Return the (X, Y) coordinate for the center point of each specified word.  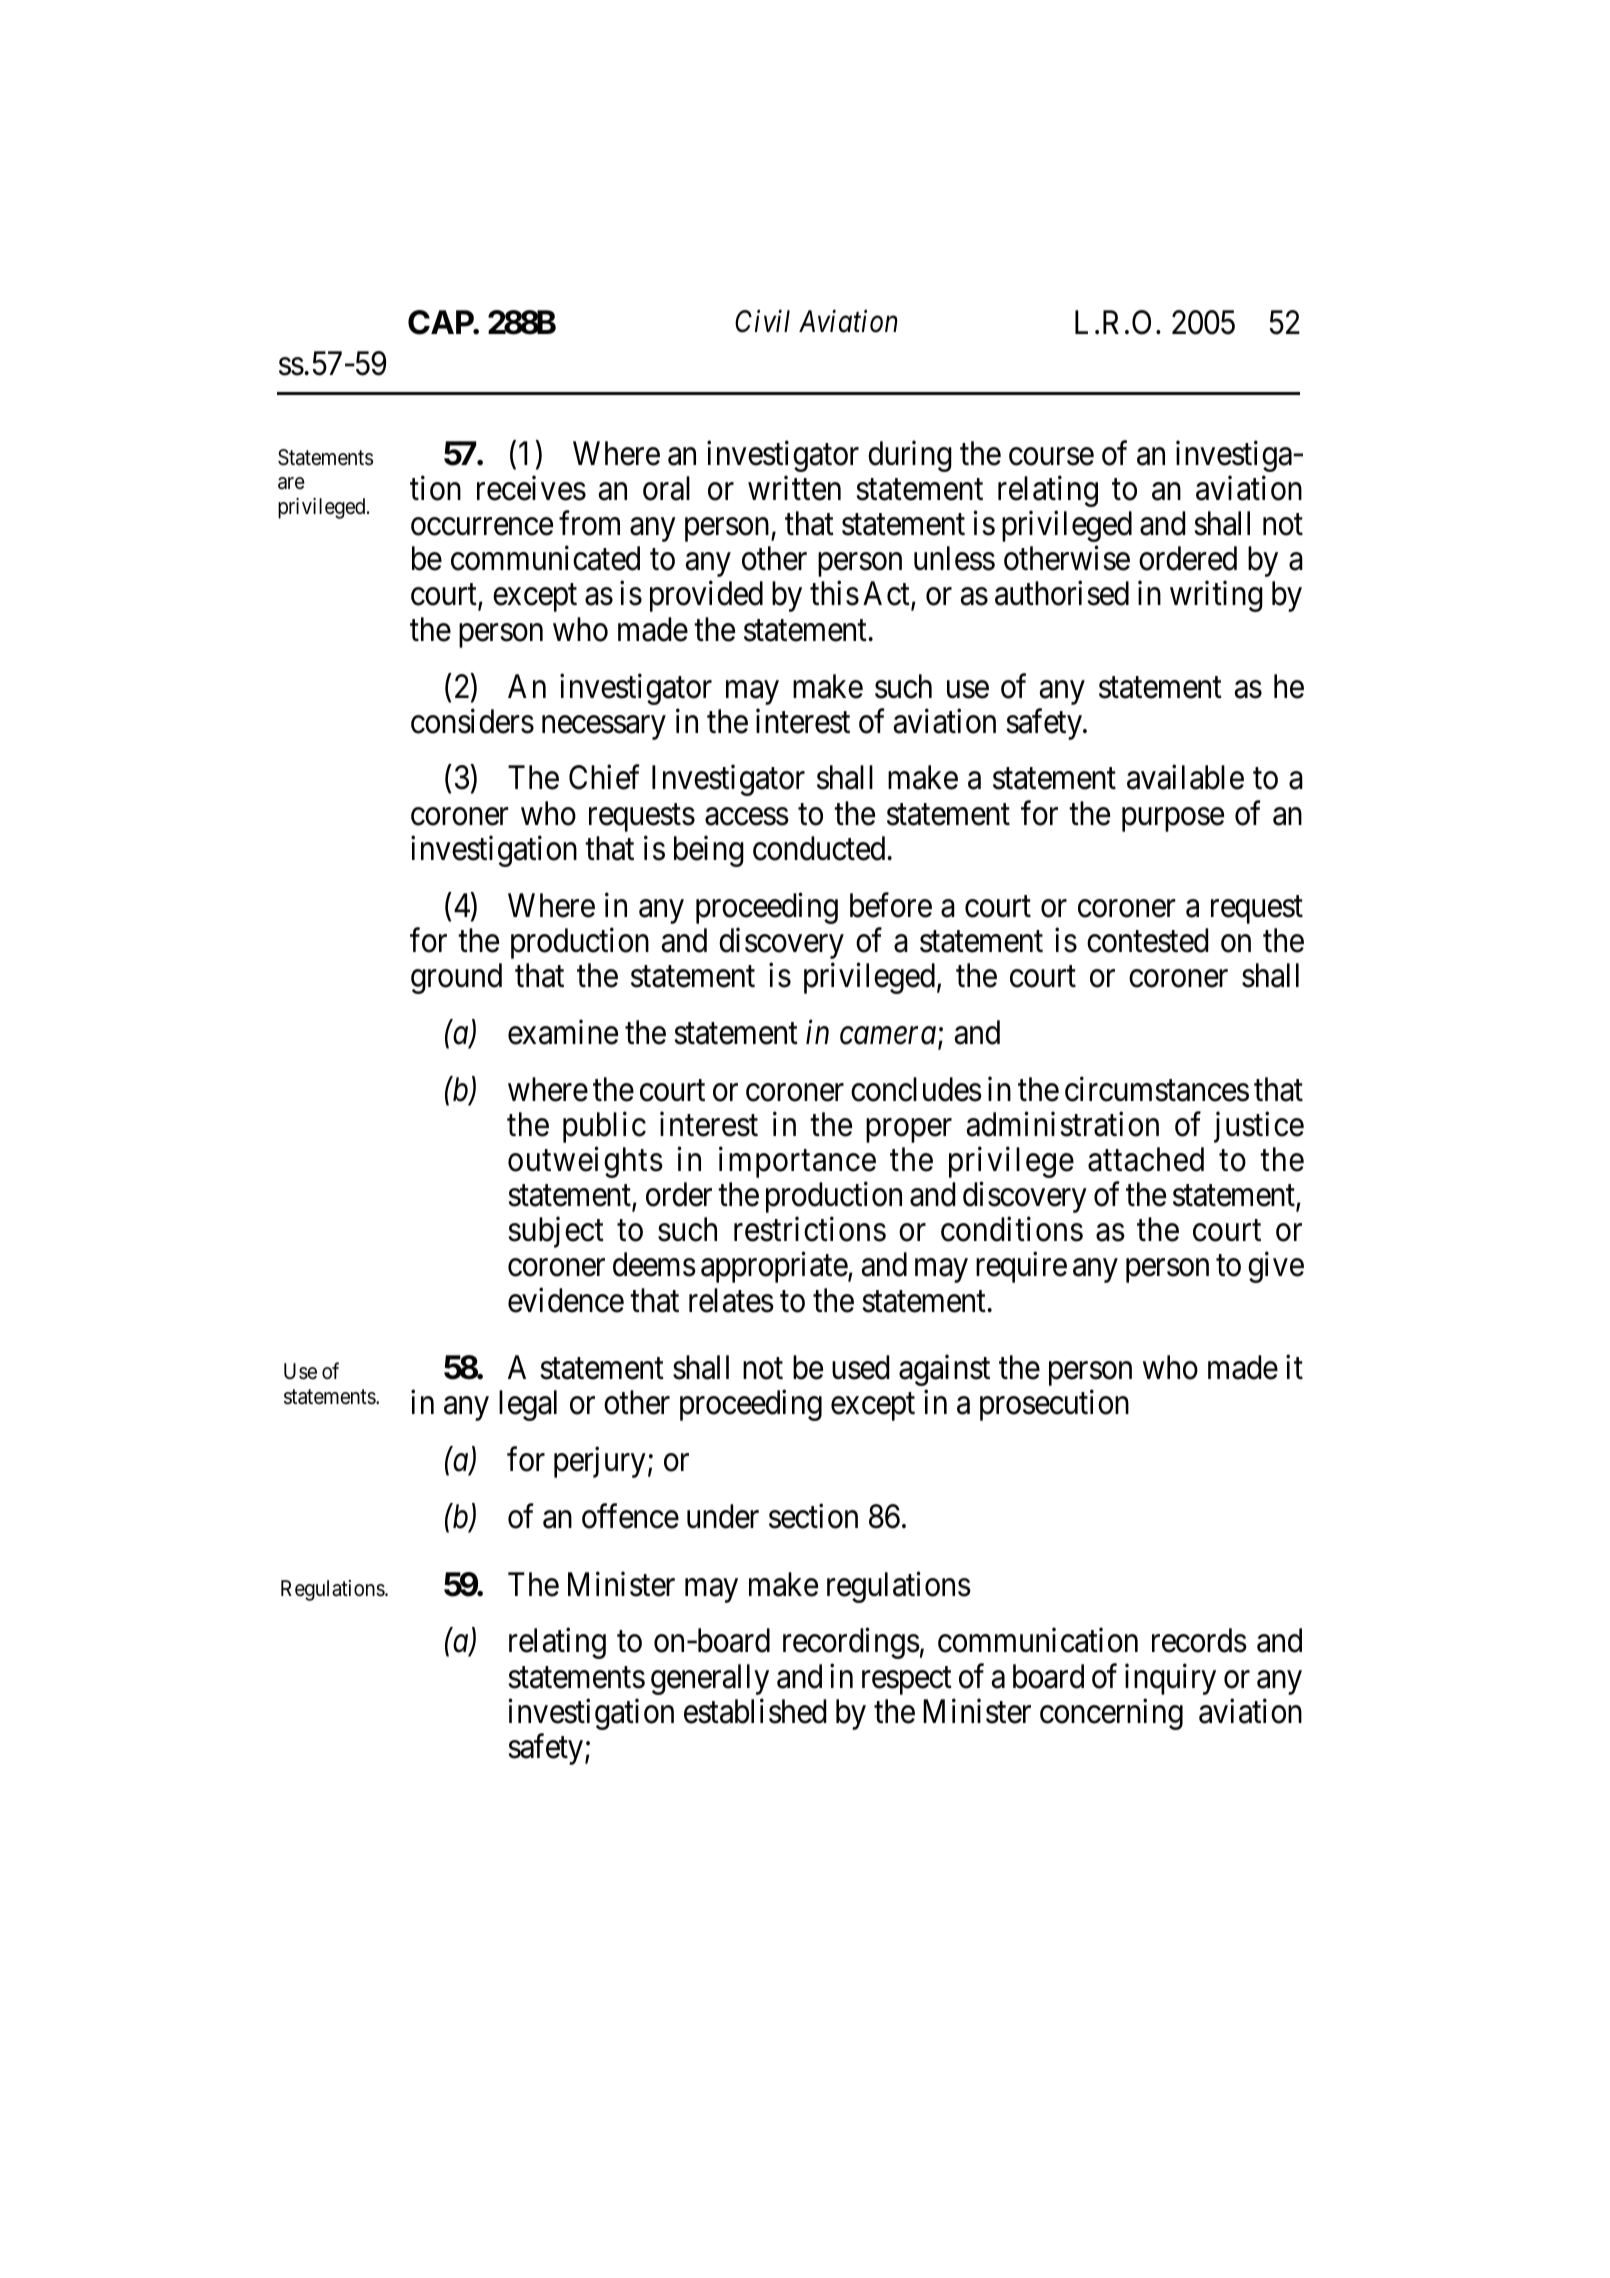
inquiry (1170, 1679)
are (291, 483)
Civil (762, 321)
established (755, 1711)
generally (710, 1679)
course (1051, 457)
